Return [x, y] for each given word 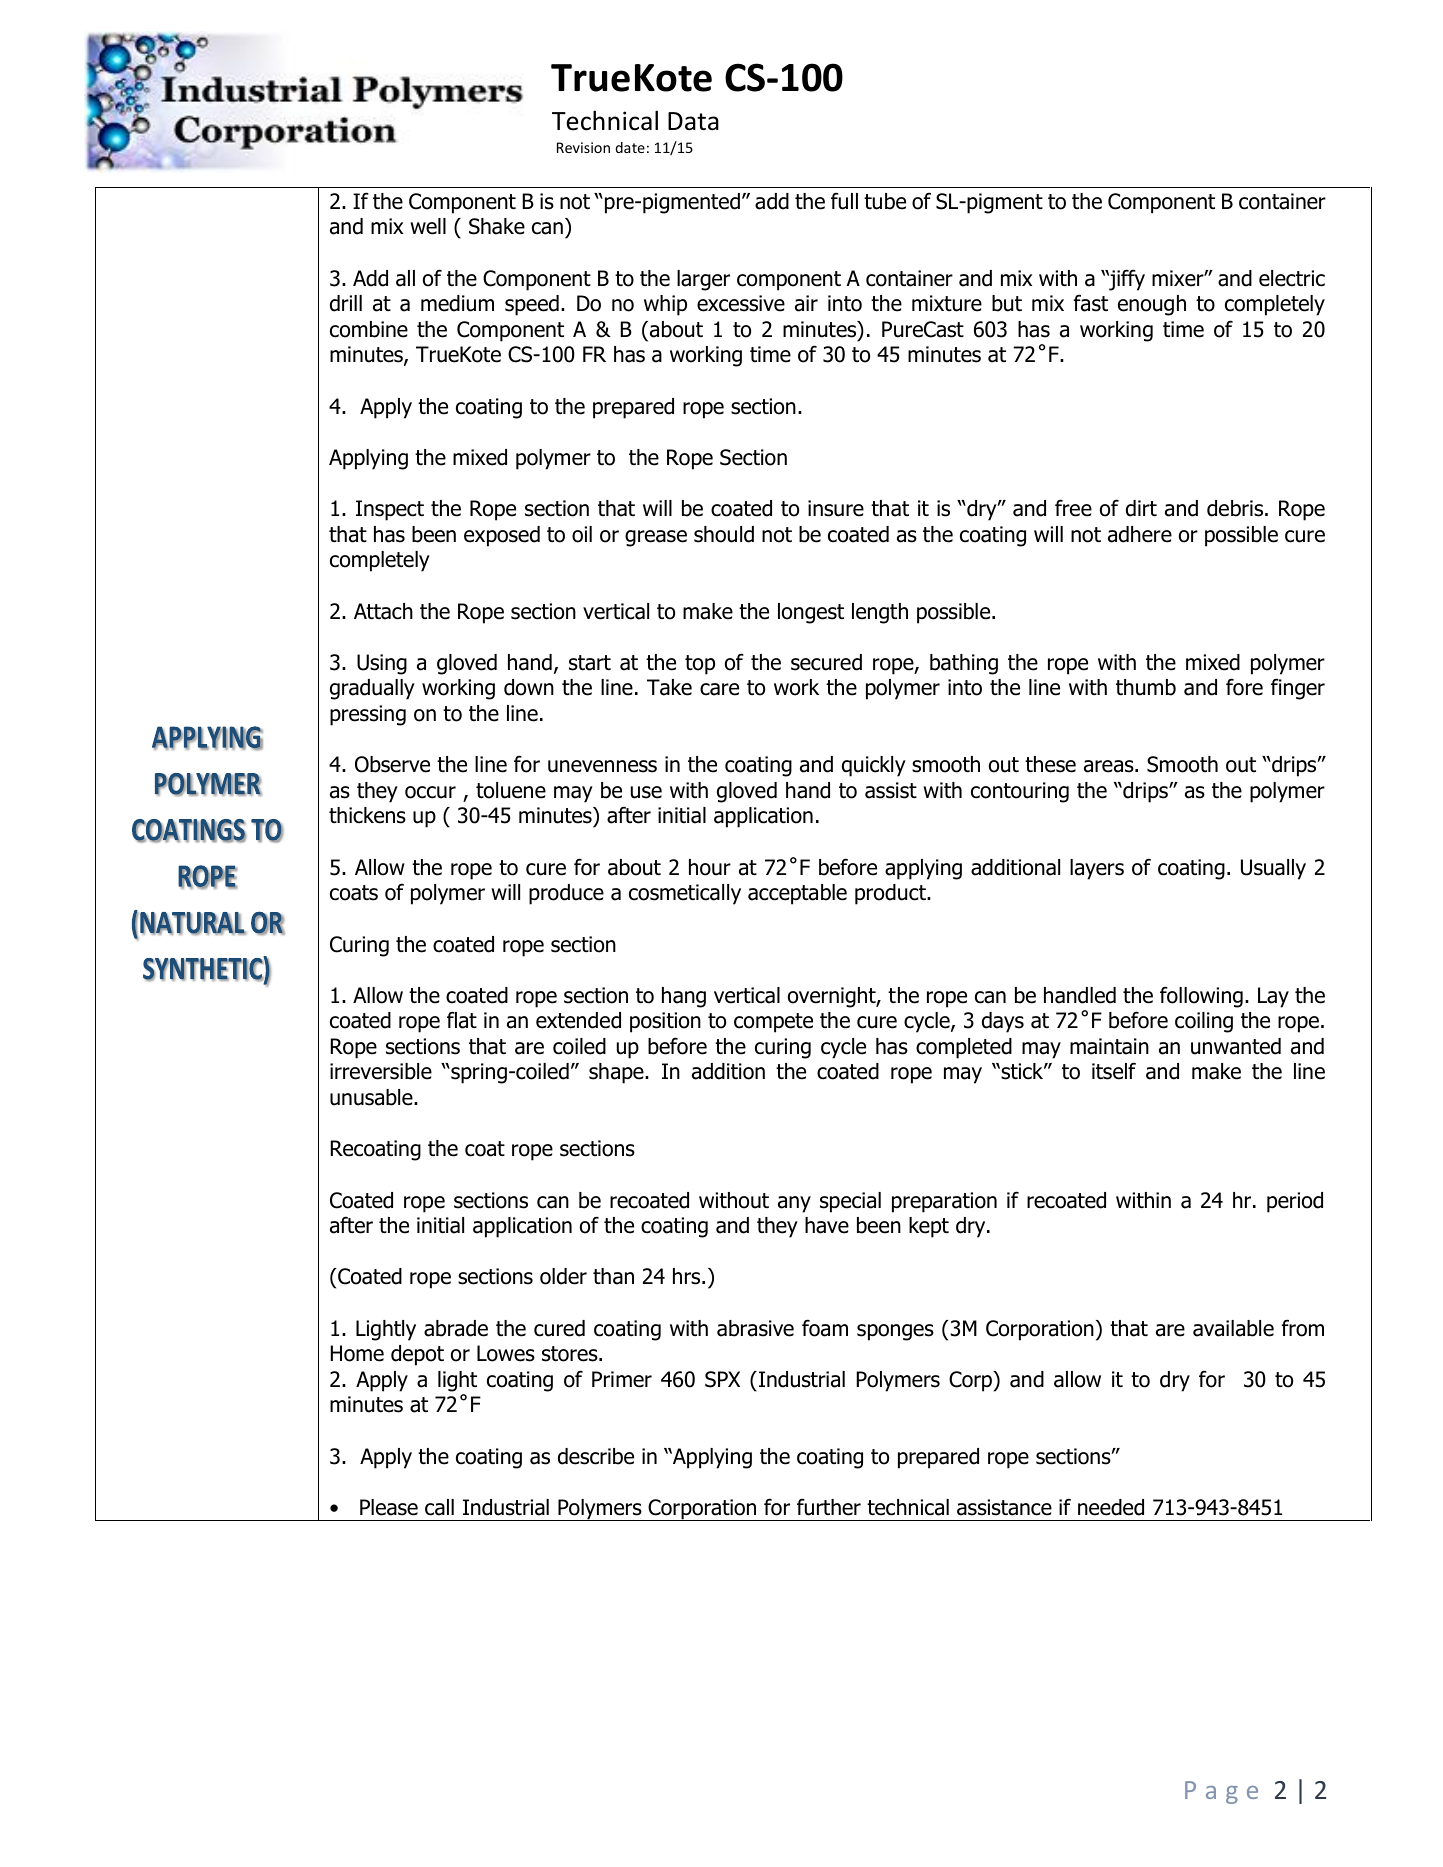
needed [1111, 1507]
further [829, 1507]
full [844, 201]
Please [389, 1507]
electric [1292, 278]
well [428, 226]
